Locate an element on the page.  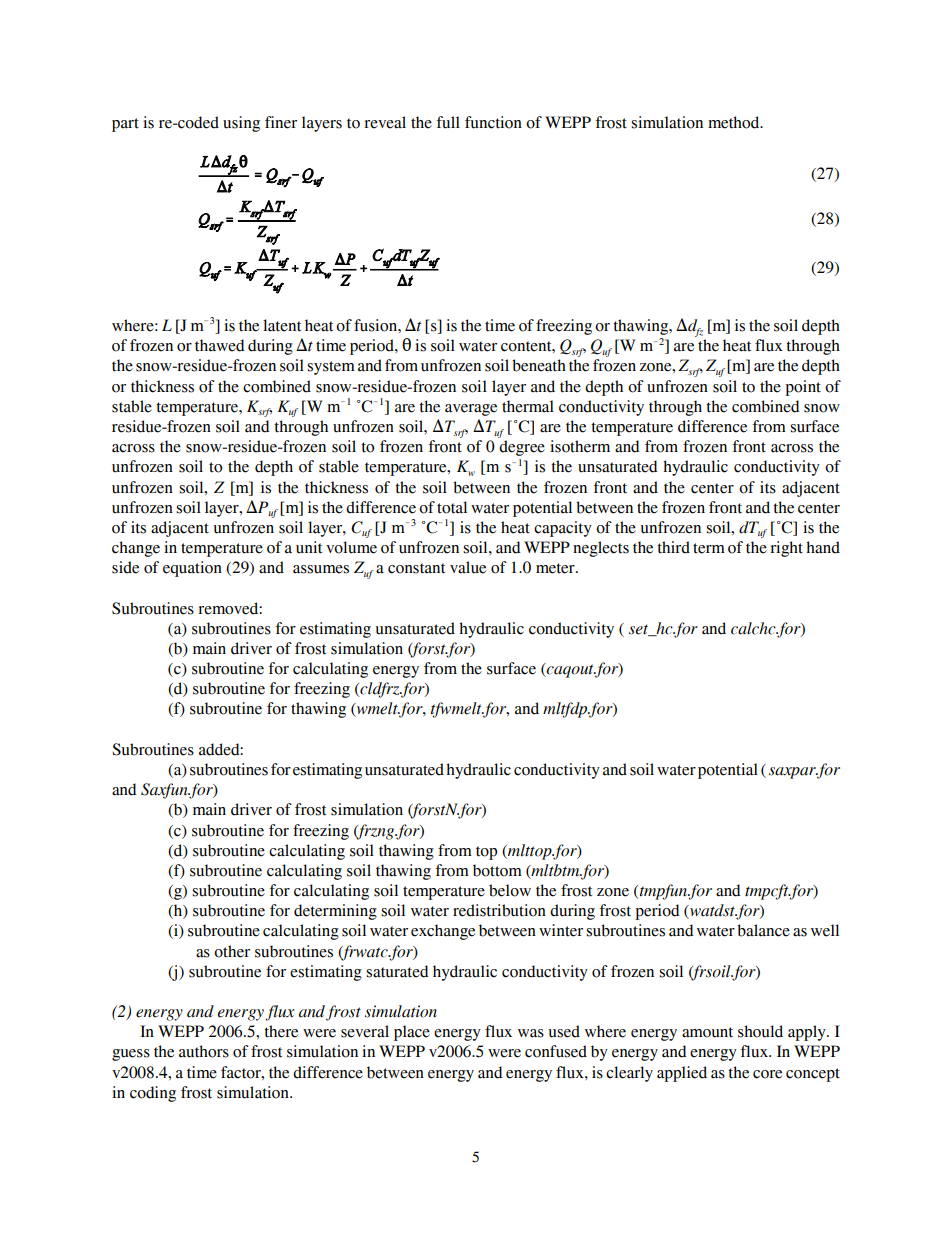
was is located at coordinates (531, 1033).
